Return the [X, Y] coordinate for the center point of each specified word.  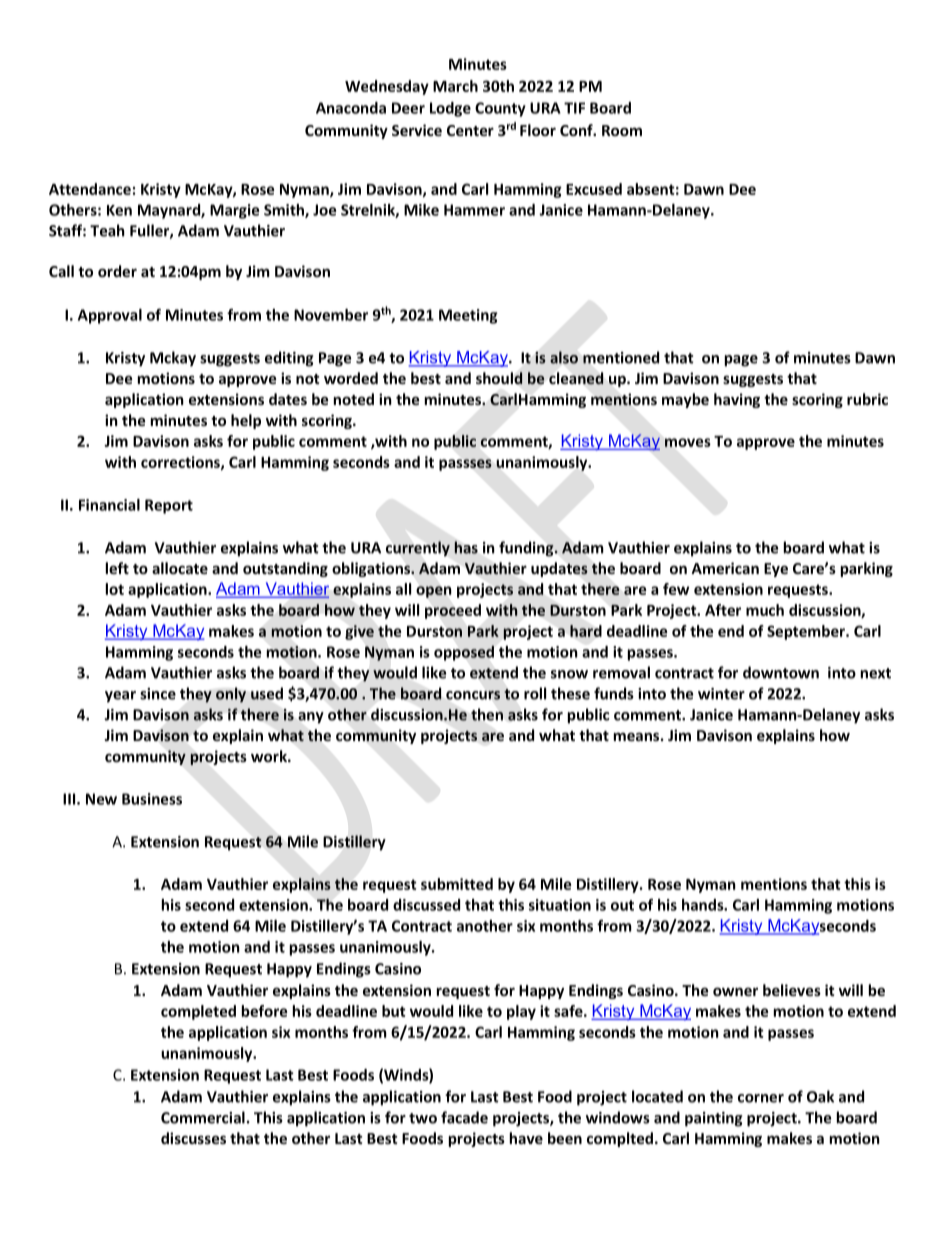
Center [470, 130]
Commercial [203, 1117]
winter [721, 694]
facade [464, 1117]
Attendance [90, 189]
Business [152, 799]
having [737, 400]
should [499, 378]
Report [169, 506]
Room [622, 130]
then [487, 714]
